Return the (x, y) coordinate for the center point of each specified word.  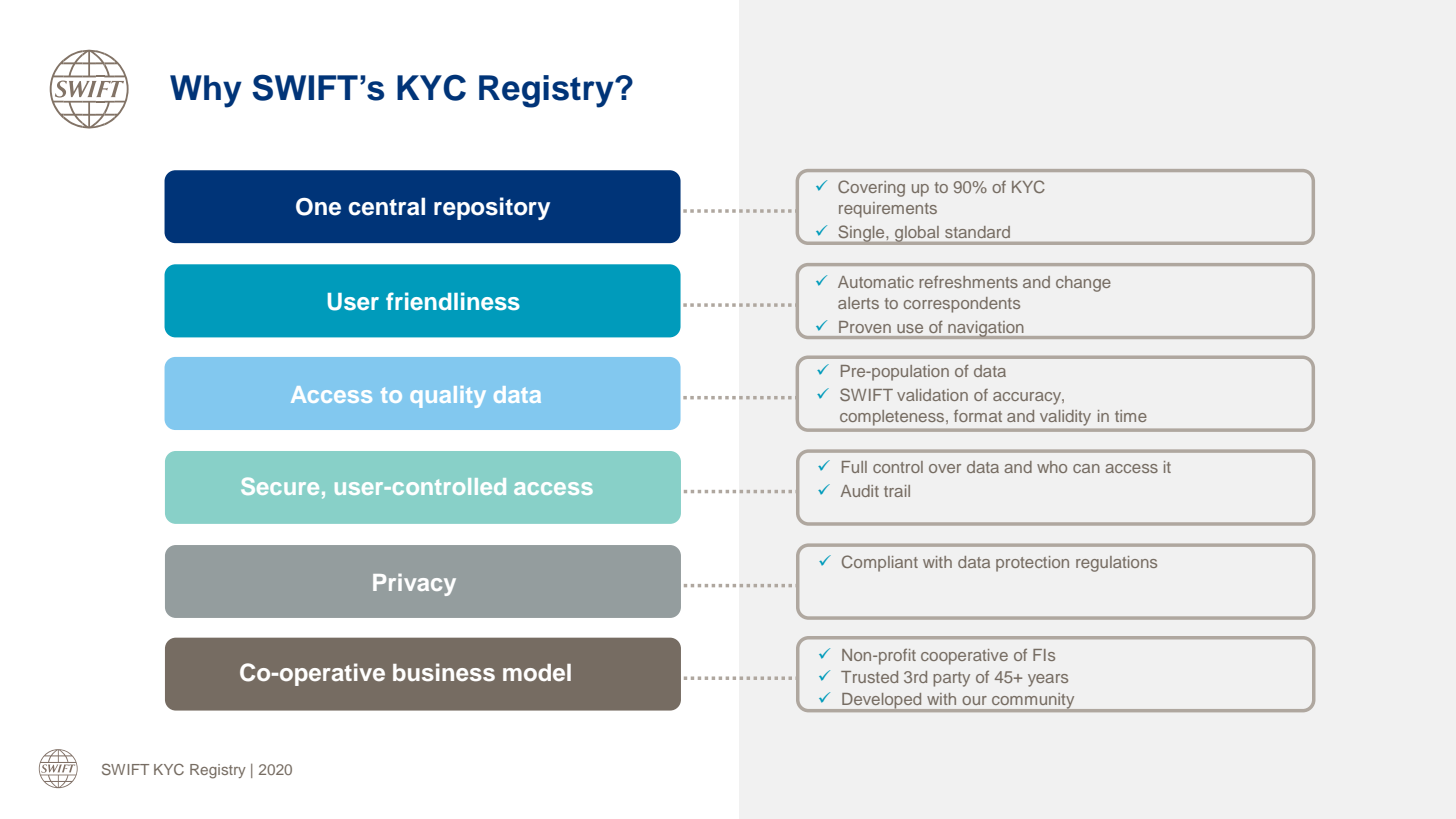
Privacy (414, 585)
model (537, 672)
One (318, 207)
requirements (888, 210)
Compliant (880, 563)
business (444, 672)
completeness (893, 417)
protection (1032, 564)
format (978, 415)
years (1048, 680)
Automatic (876, 282)
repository (492, 208)
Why (206, 91)
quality (448, 397)
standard (977, 232)
